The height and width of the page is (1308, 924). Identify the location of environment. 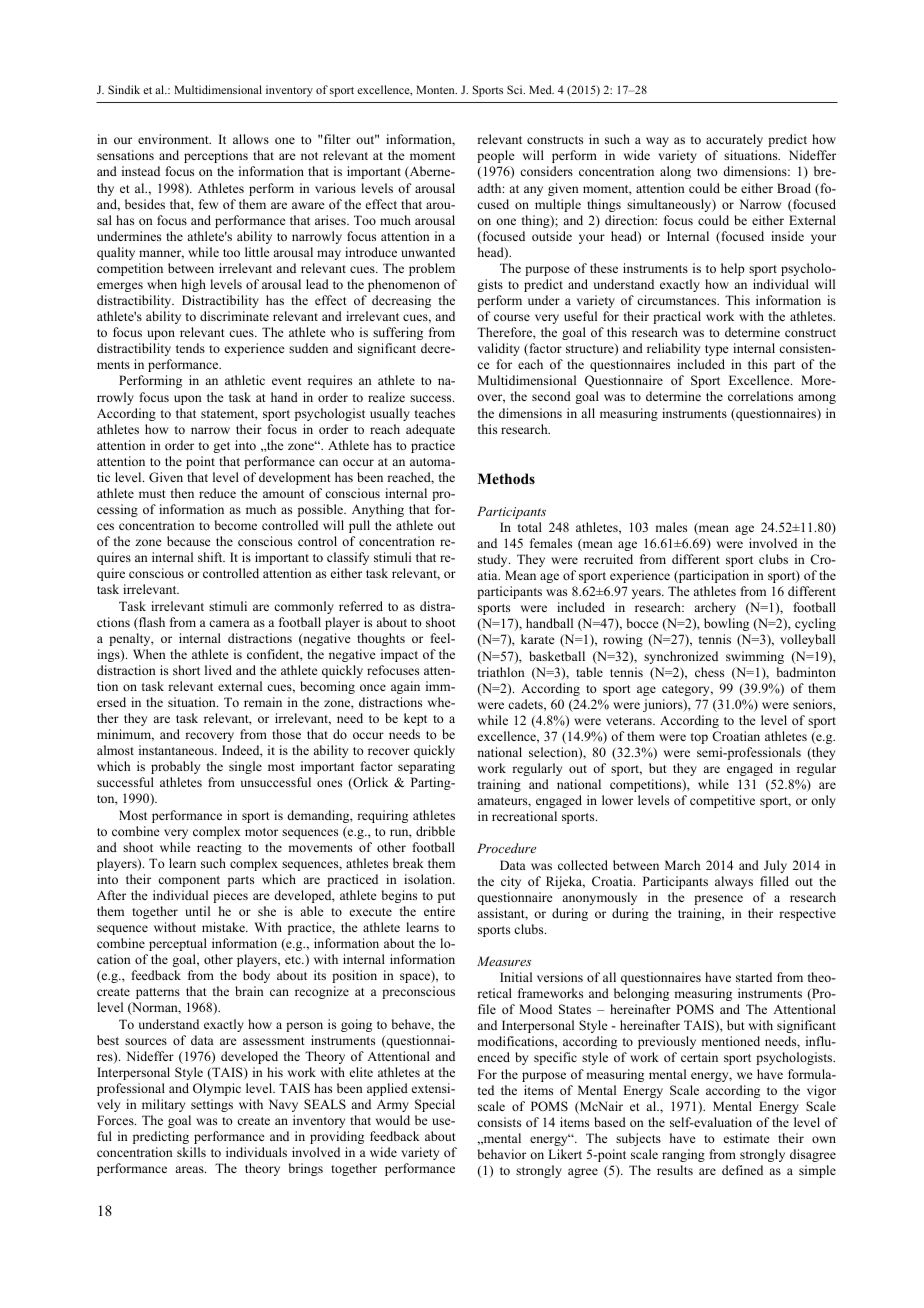
(174, 139).
